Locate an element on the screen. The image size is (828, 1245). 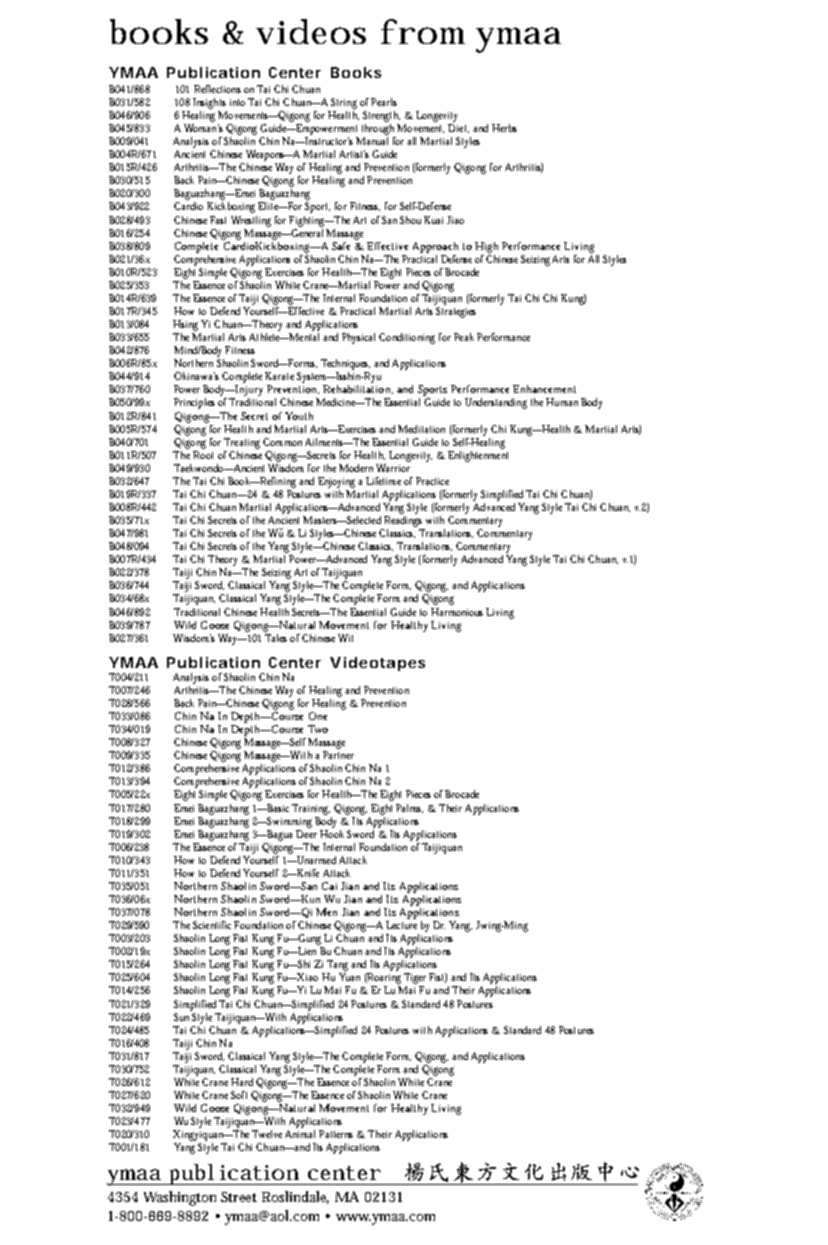
Reflections is located at coordinates (217, 89).
